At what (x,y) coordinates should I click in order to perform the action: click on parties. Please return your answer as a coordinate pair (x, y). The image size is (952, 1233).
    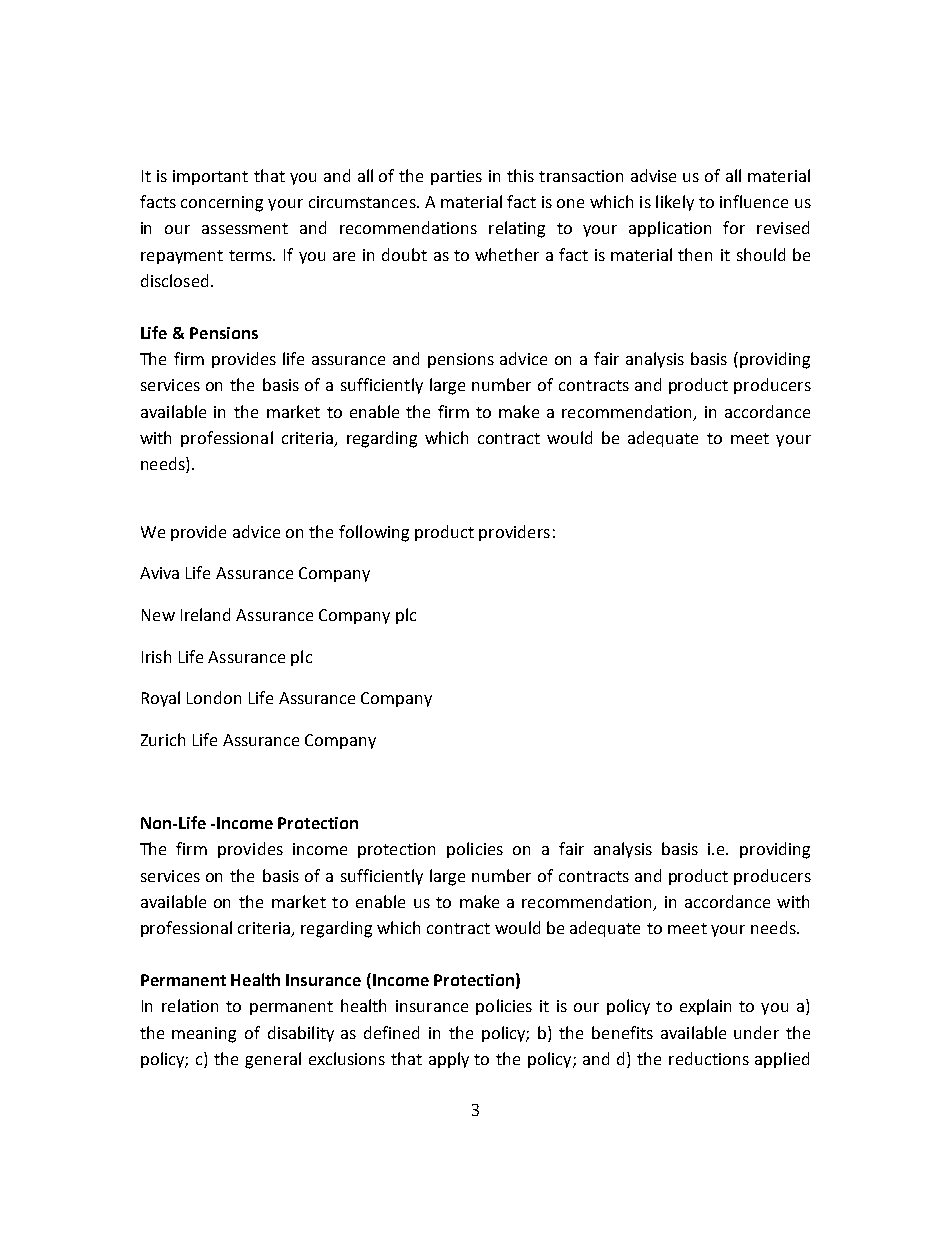
    Looking at the image, I should click on (456, 177).
